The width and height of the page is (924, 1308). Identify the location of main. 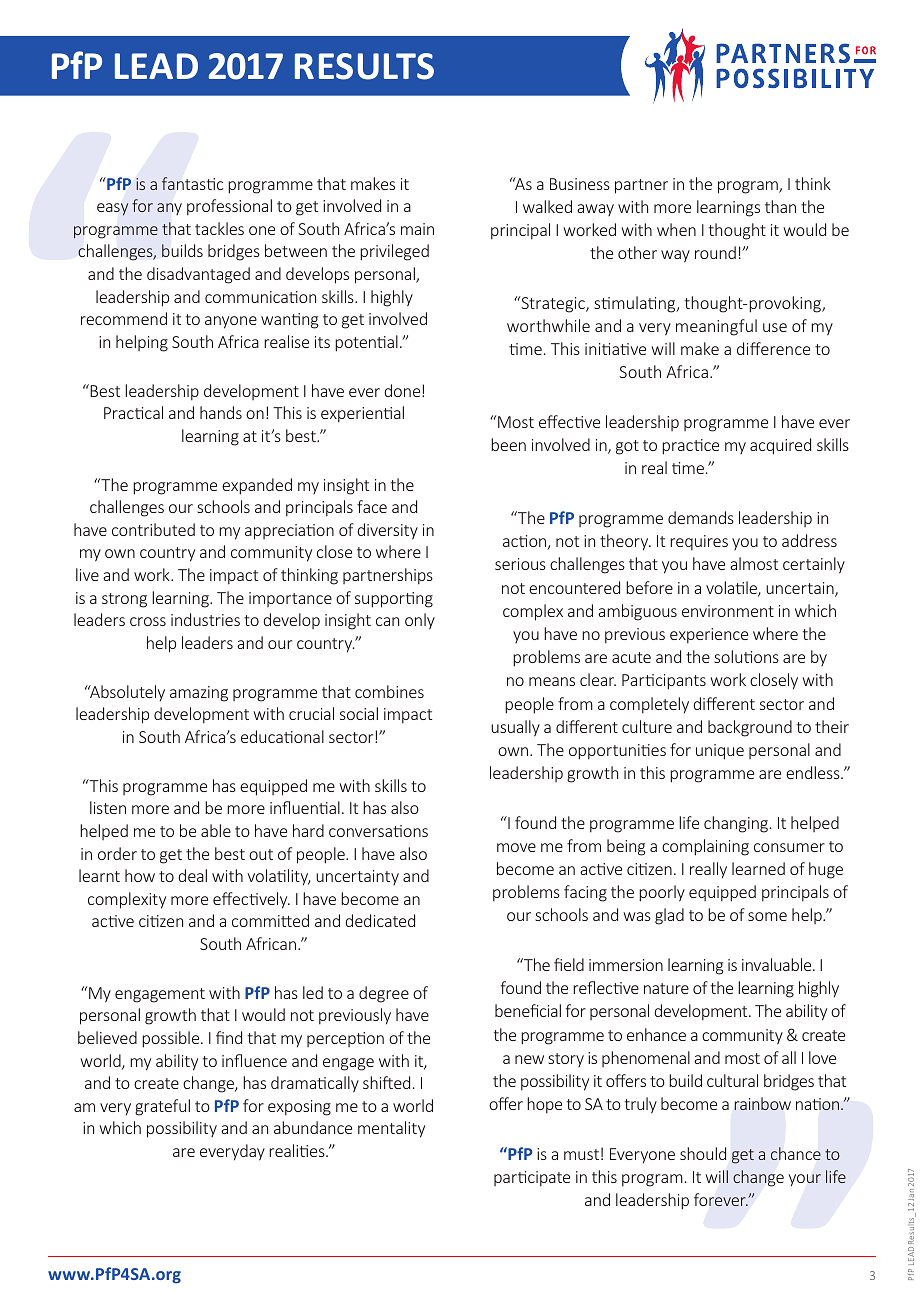
(417, 229).
